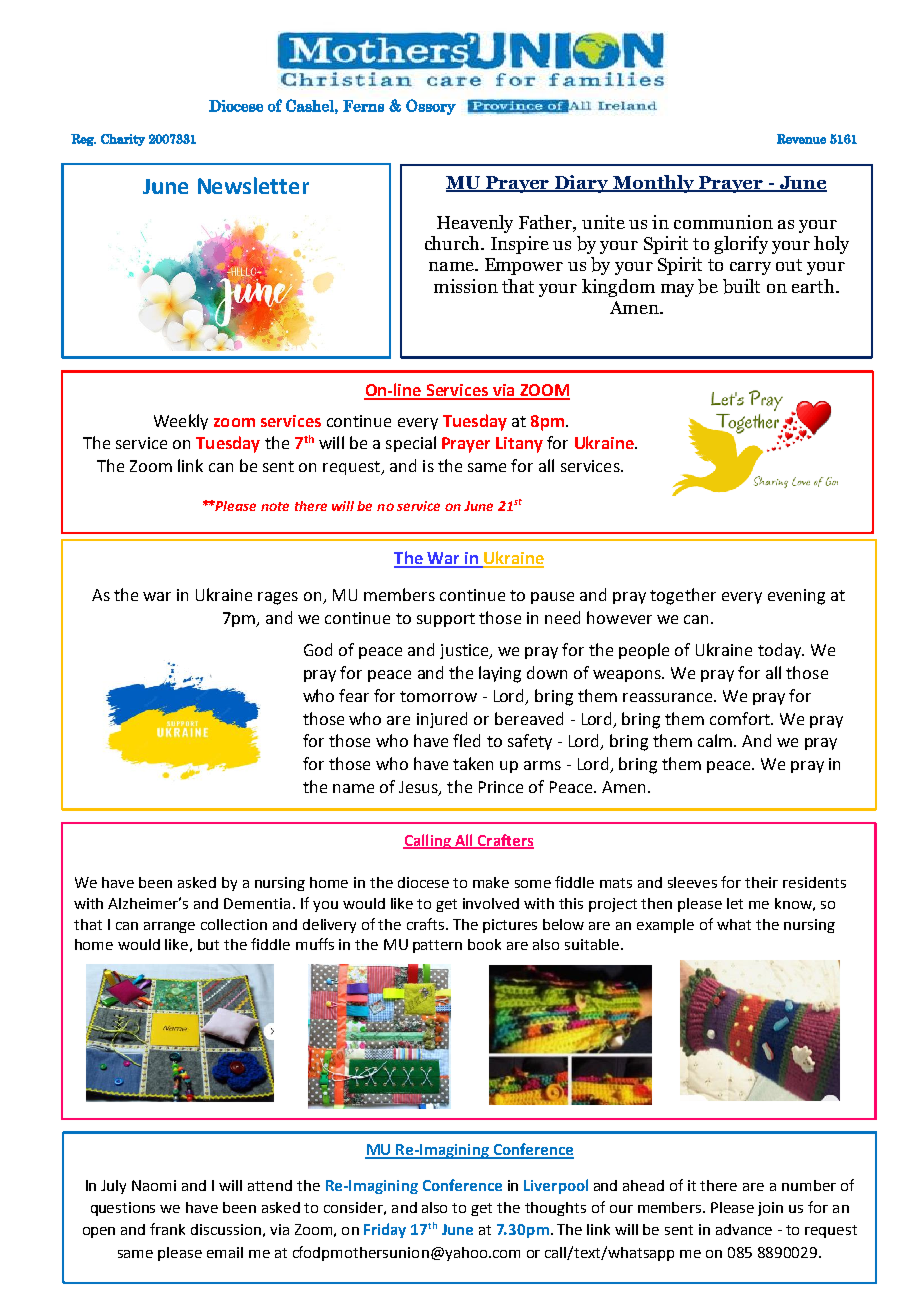 The width and height of the page is (924, 1308). What do you see at coordinates (761, 882) in the page?
I see `their` at bounding box center [761, 882].
